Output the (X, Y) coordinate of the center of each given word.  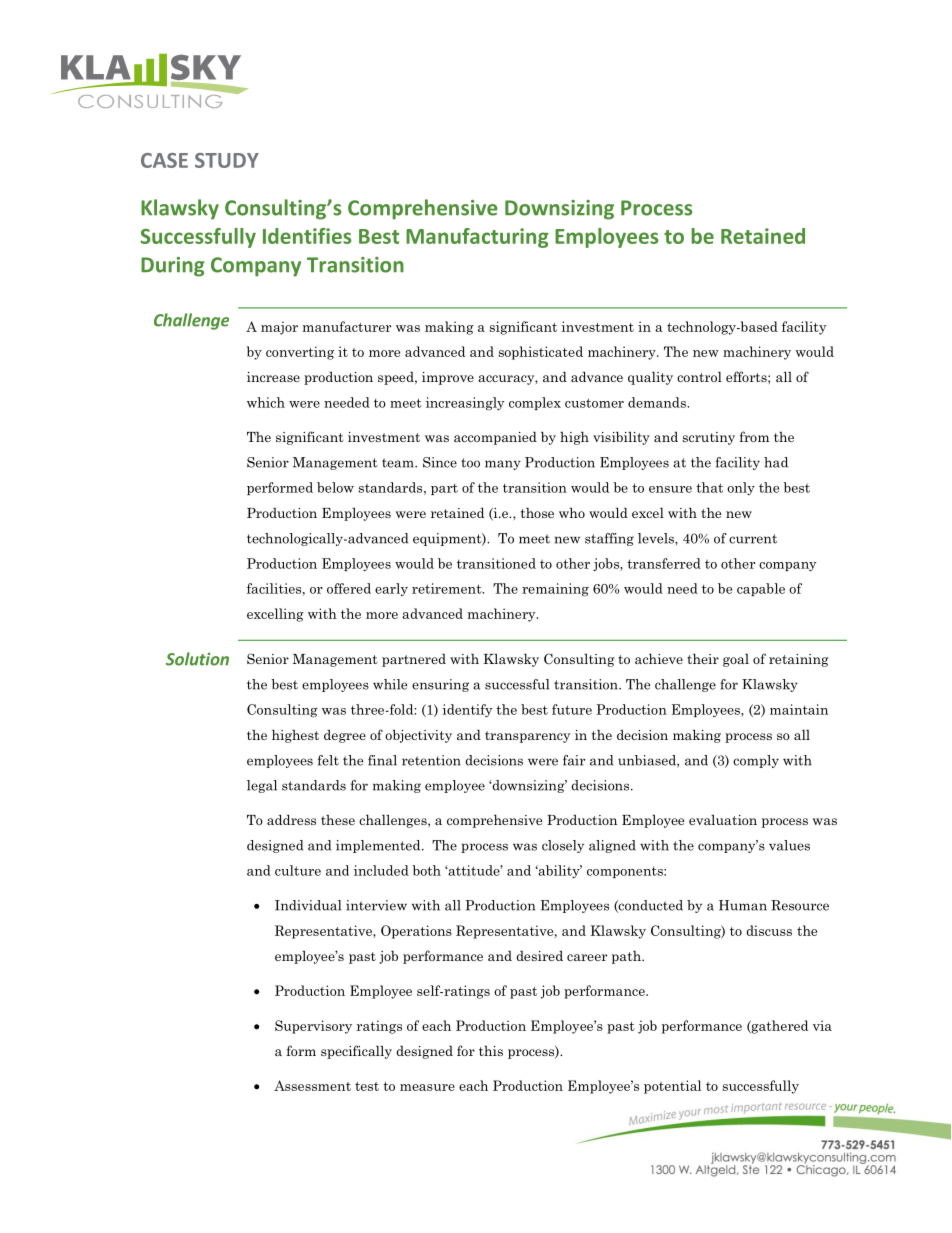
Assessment (312, 1085)
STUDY (227, 160)
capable (761, 589)
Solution (197, 659)
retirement (448, 588)
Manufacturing (477, 238)
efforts (747, 376)
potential (672, 1087)
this (491, 1051)
